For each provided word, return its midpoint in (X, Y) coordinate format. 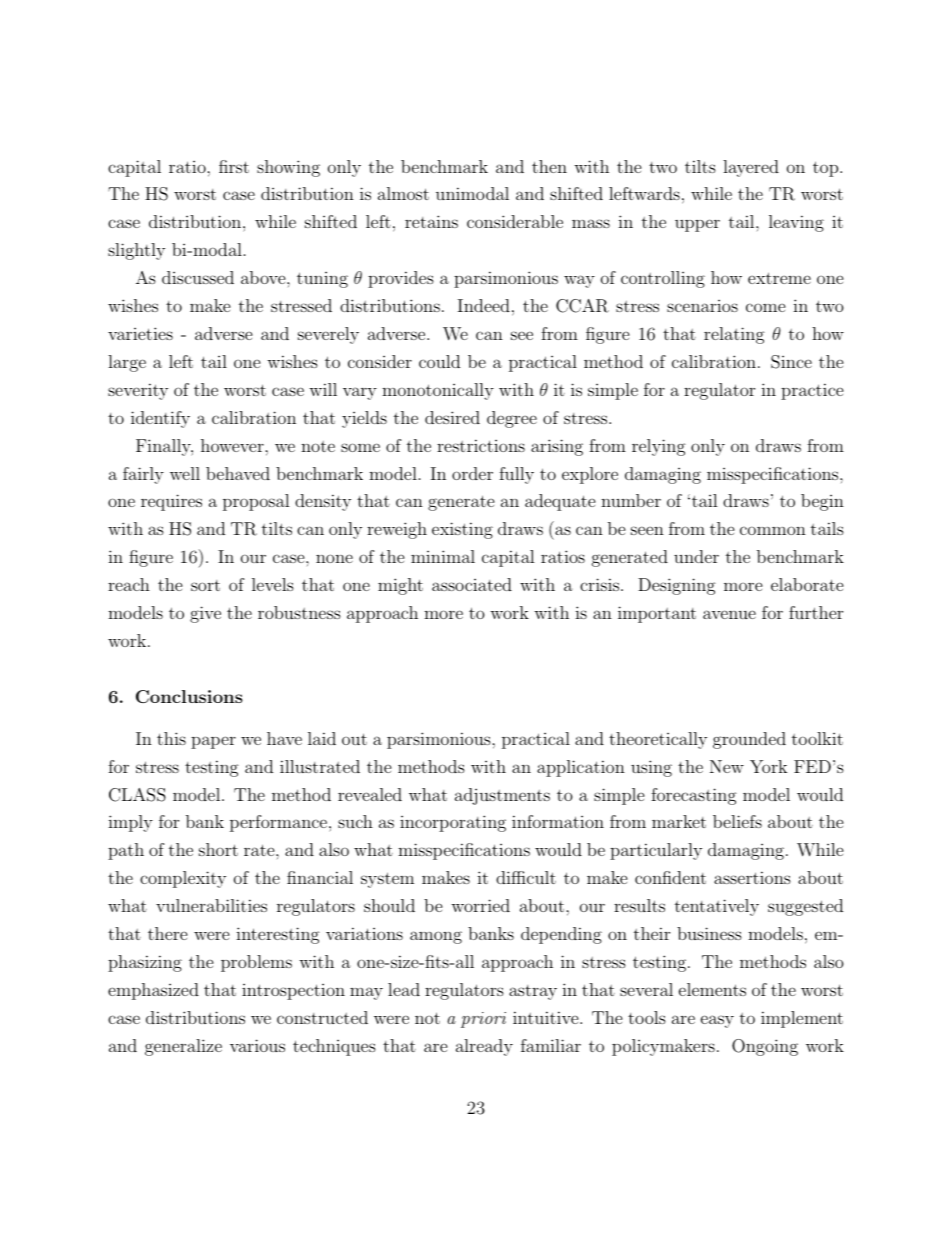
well (185, 473)
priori (483, 1020)
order (472, 473)
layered (751, 168)
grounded (749, 740)
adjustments (502, 796)
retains (431, 221)
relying (659, 447)
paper (213, 742)
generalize (183, 1047)
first (234, 166)
